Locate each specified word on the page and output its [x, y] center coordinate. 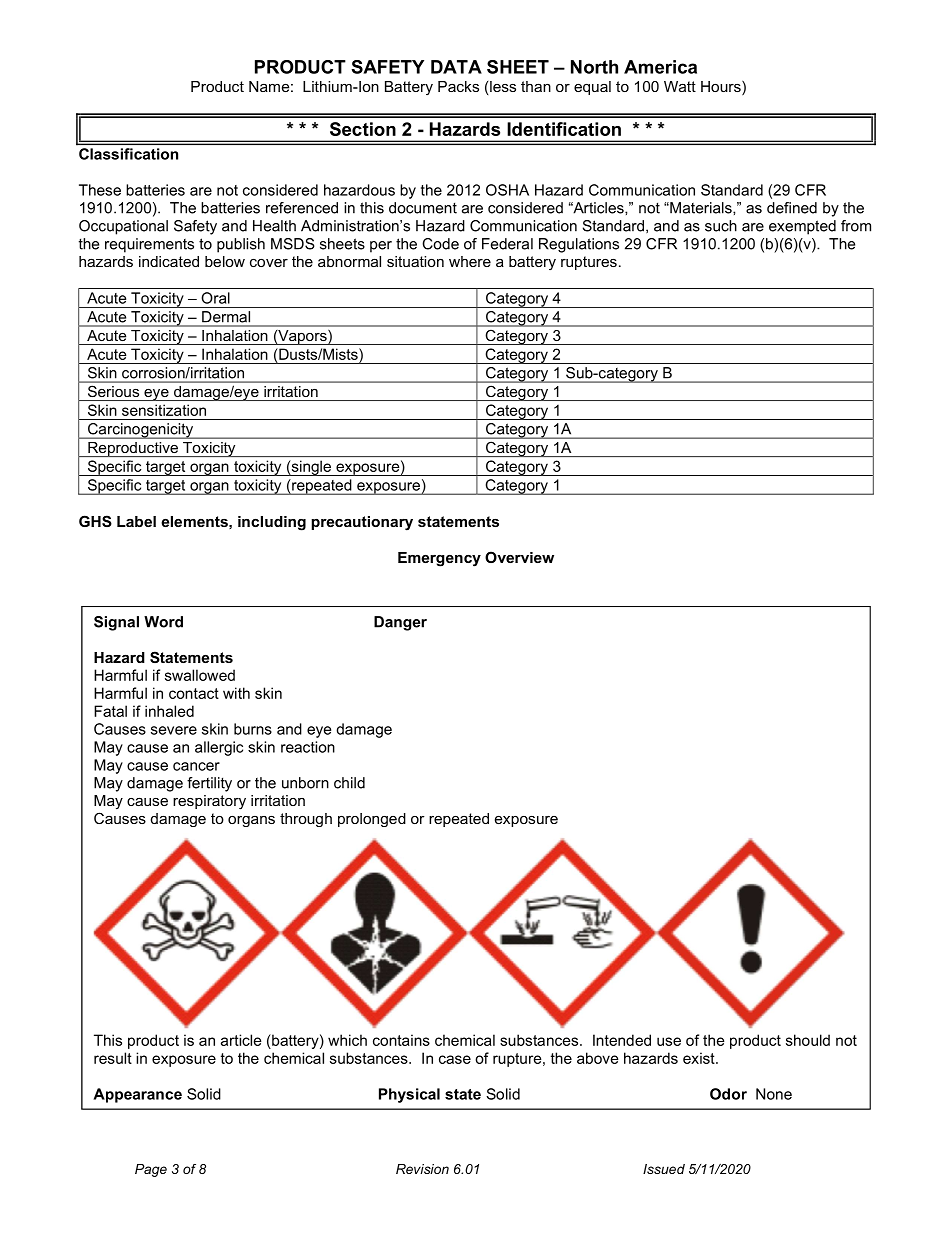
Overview [519, 557]
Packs [458, 86]
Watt [680, 86]
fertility [209, 784]
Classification [128, 154]
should [808, 1040]
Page [151, 1170]
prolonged [372, 820]
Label [136, 521]
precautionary [362, 523]
